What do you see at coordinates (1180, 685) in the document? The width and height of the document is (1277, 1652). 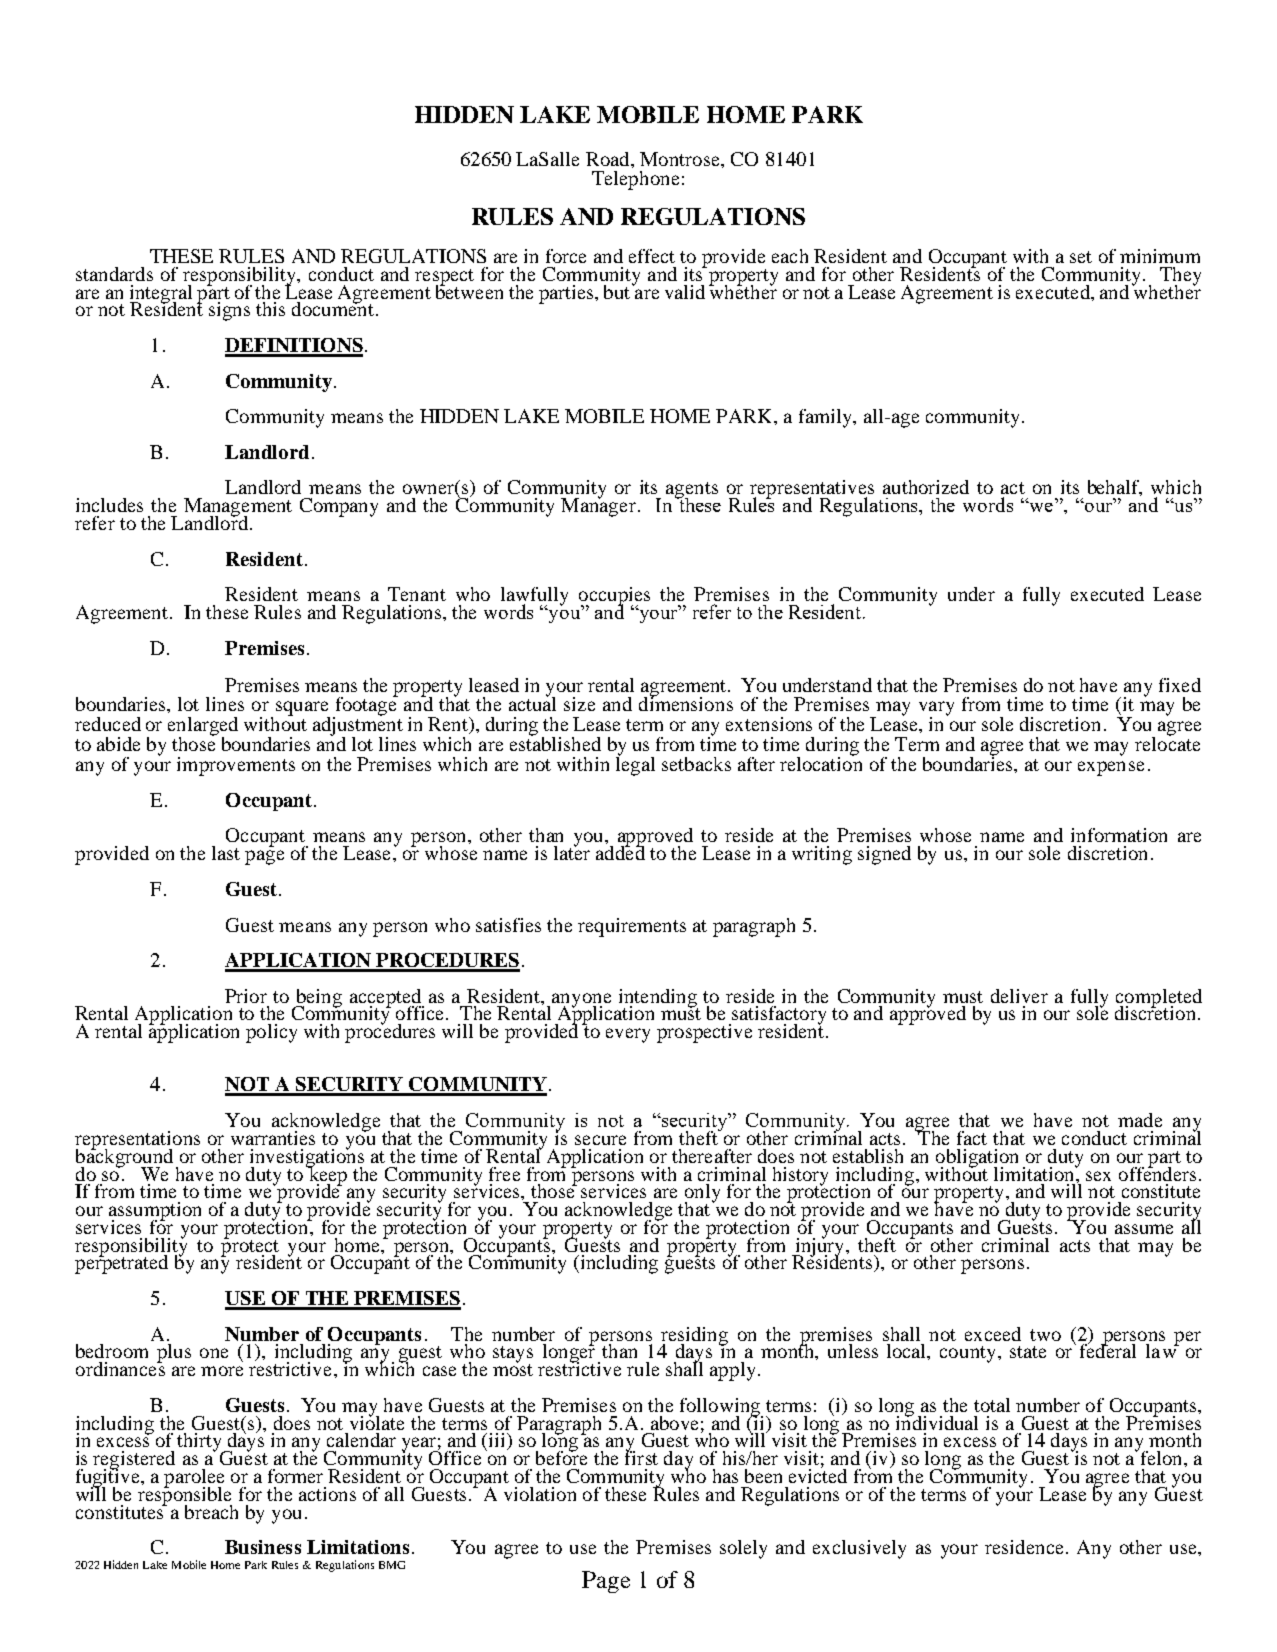 I see `fixed` at bounding box center [1180, 685].
